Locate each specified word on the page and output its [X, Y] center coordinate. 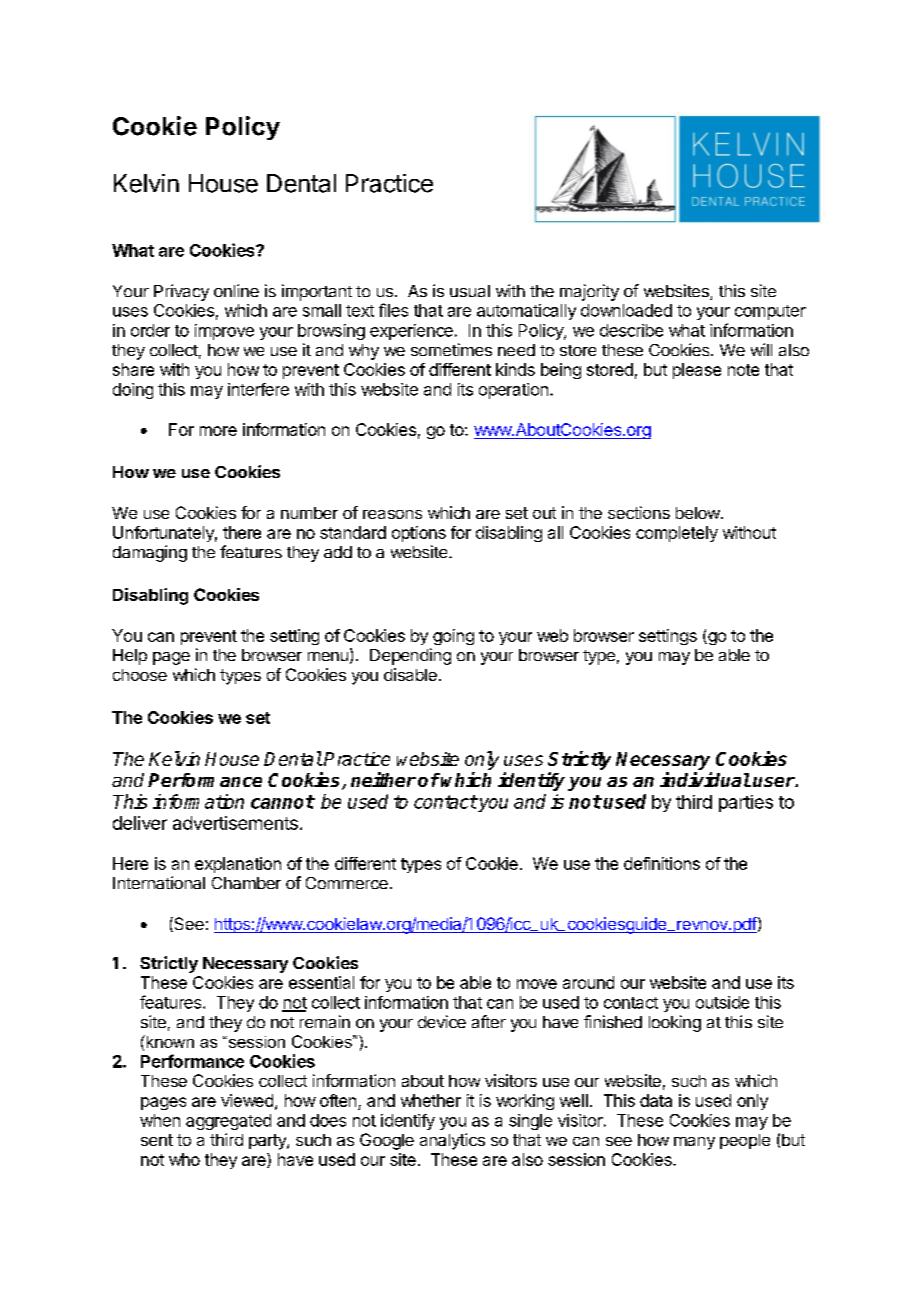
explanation [238, 865]
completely [677, 534]
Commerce [347, 883]
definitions [662, 863]
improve [224, 332]
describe [631, 330]
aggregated [228, 1122]
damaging [150, 553]
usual [470, 291]
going [453, 637]
